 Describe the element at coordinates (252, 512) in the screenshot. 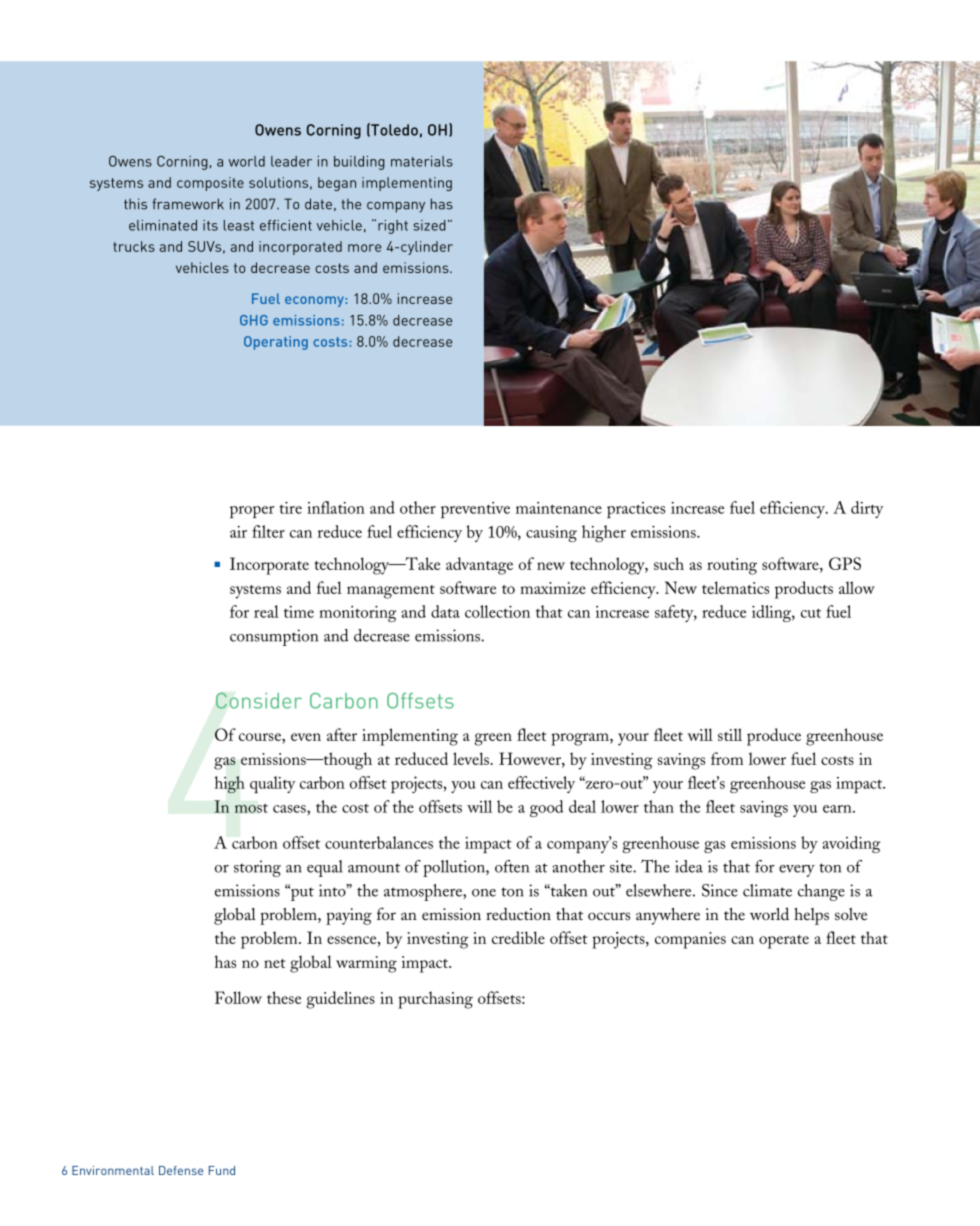

I see `proper` at that location.
